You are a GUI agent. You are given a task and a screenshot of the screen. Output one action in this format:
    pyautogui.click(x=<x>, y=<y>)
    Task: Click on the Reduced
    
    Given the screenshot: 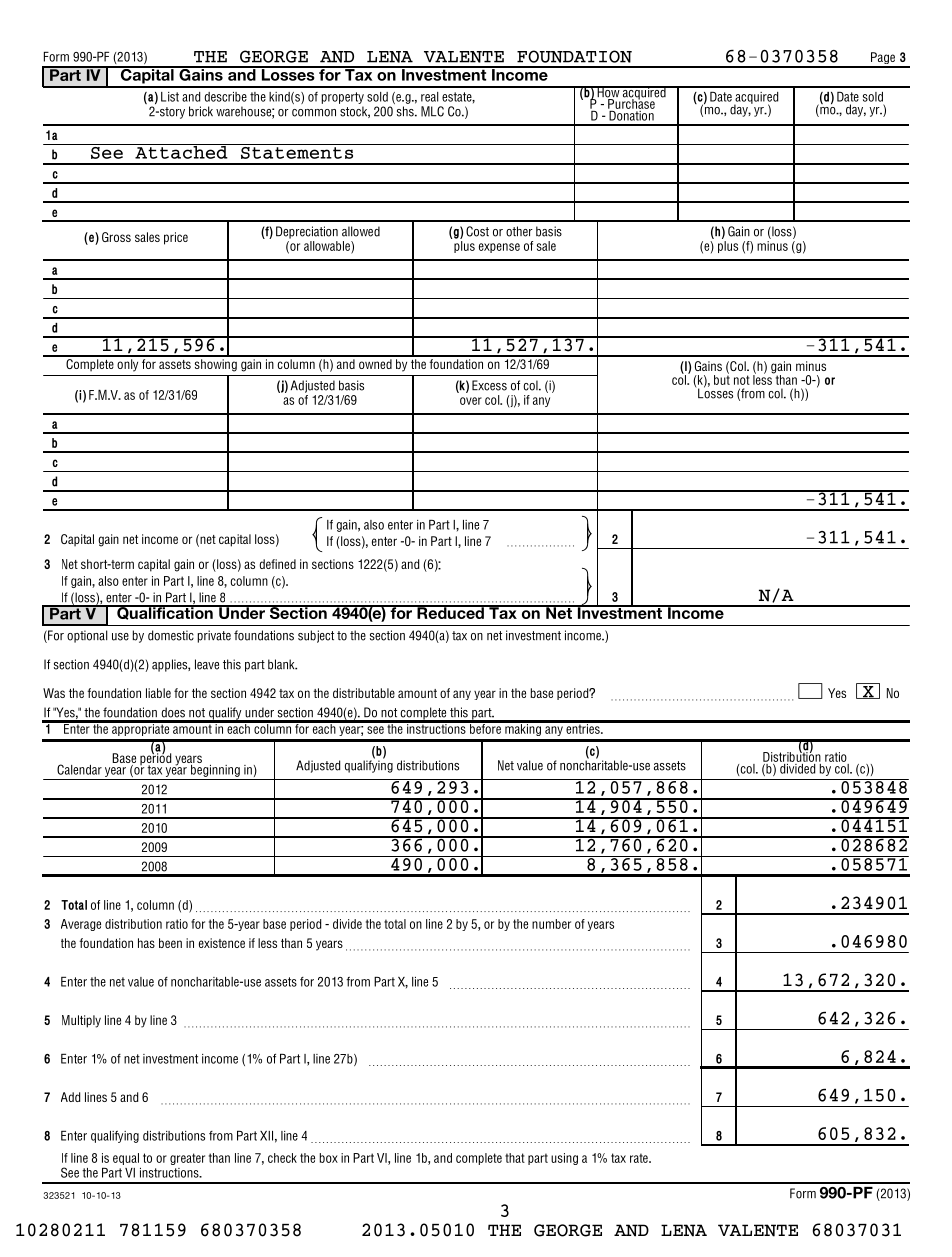 What is the action you would take?
    pyautogui.click(x=450, y=612)
